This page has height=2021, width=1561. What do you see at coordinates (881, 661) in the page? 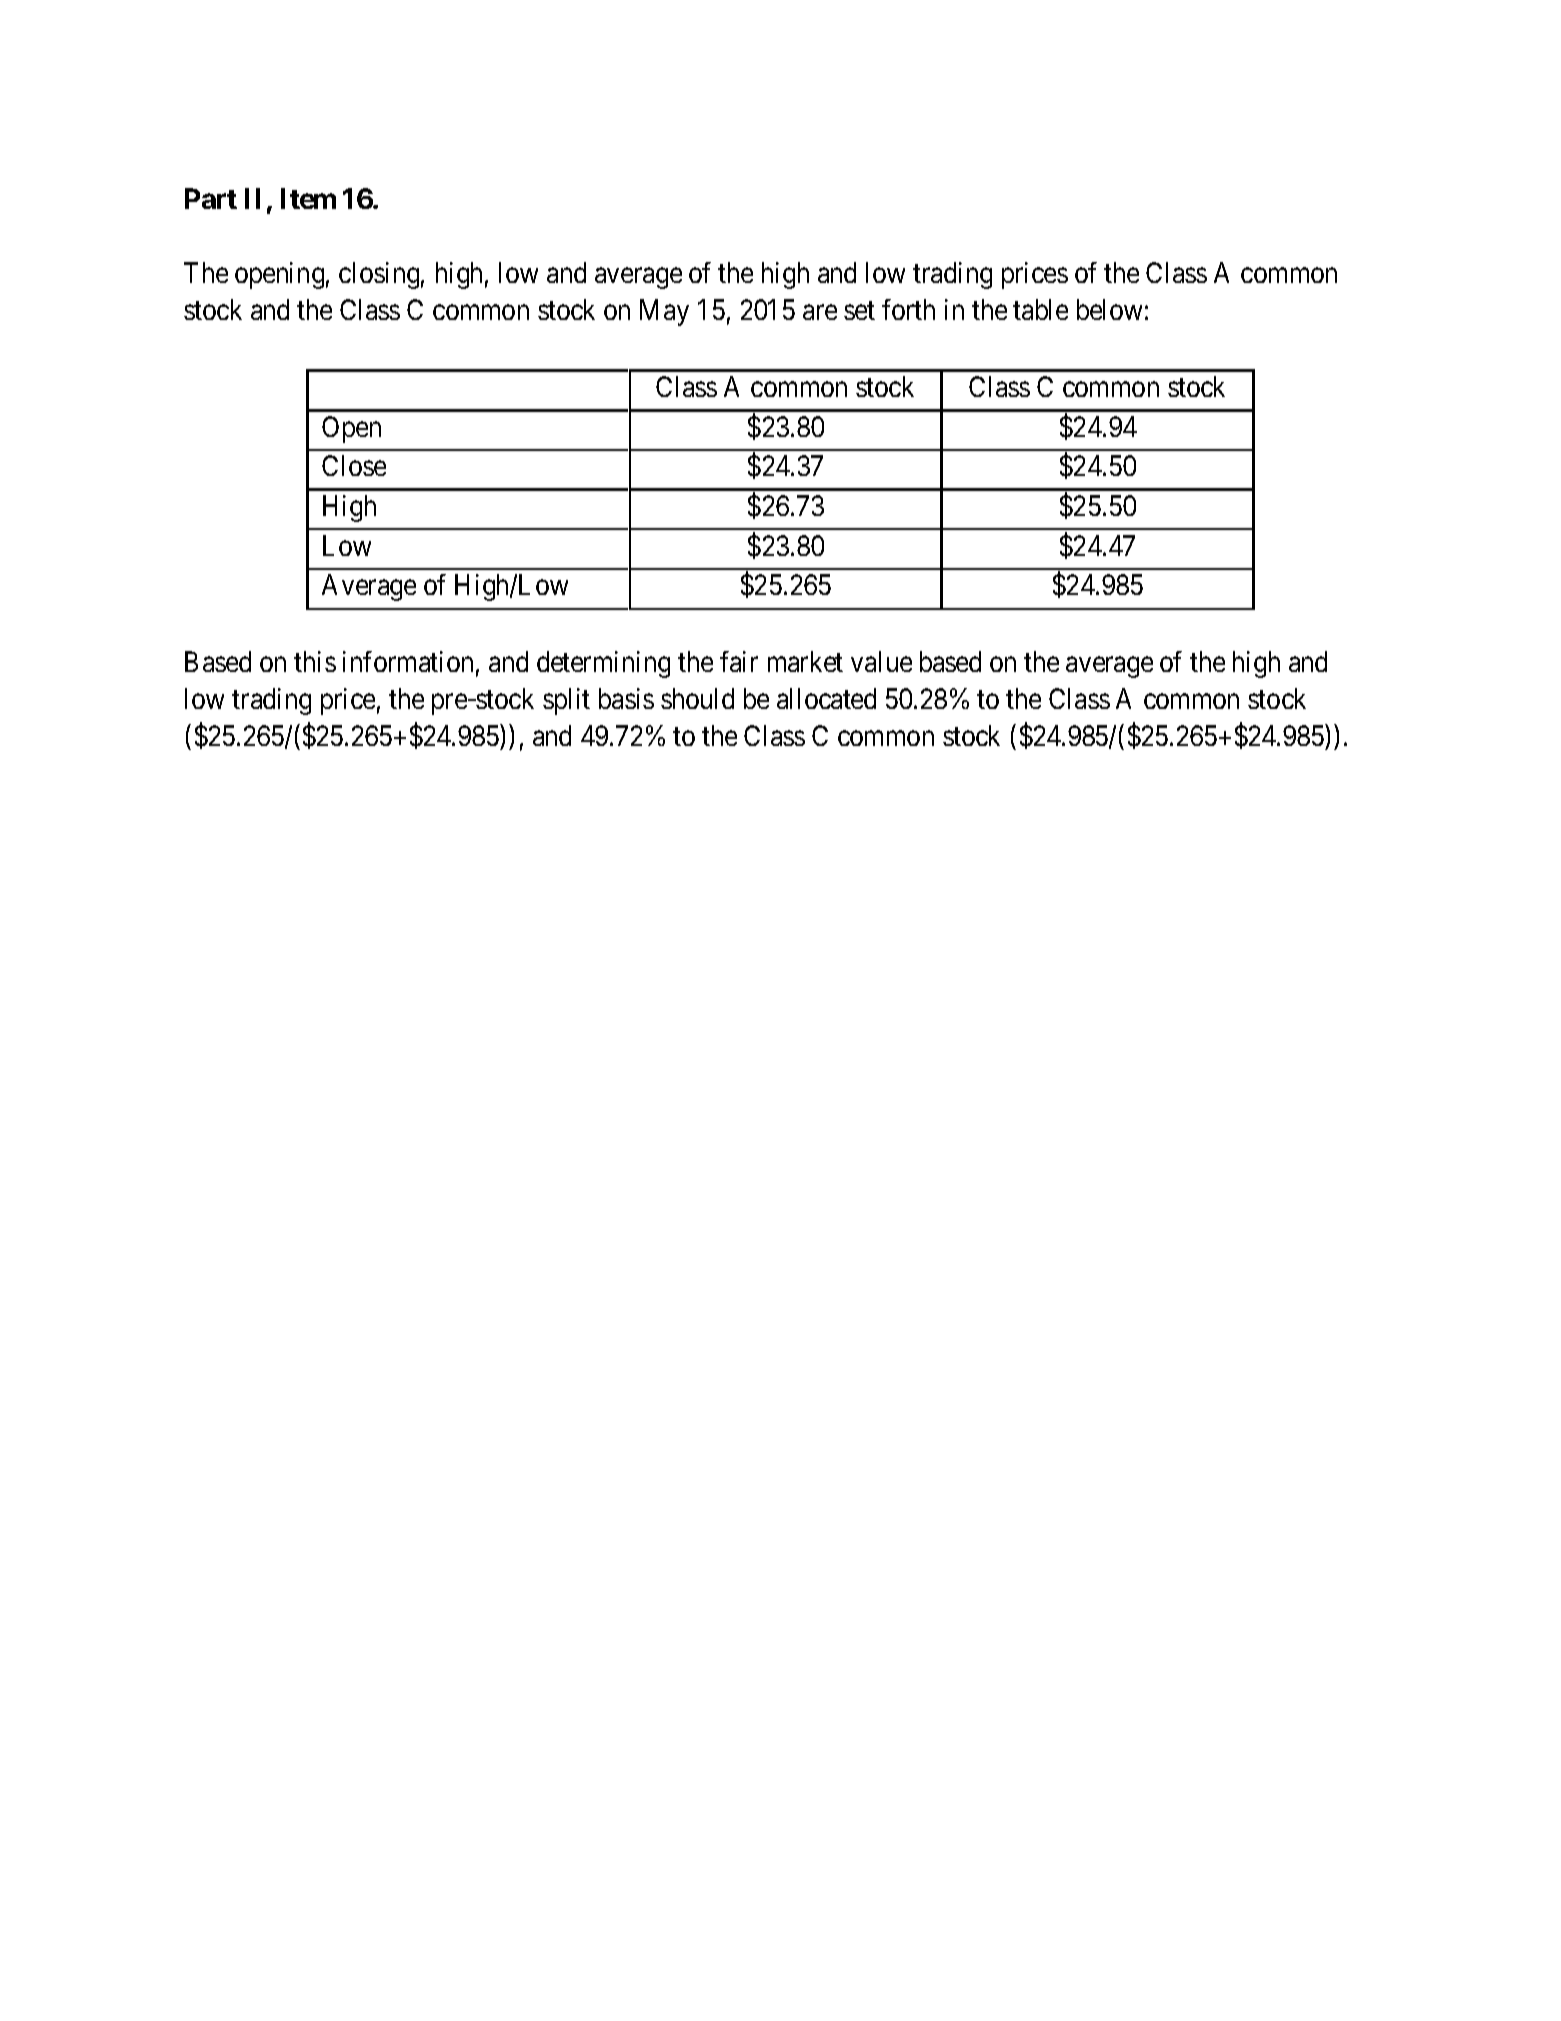
I see `value` at bounding box center [881, 661].
